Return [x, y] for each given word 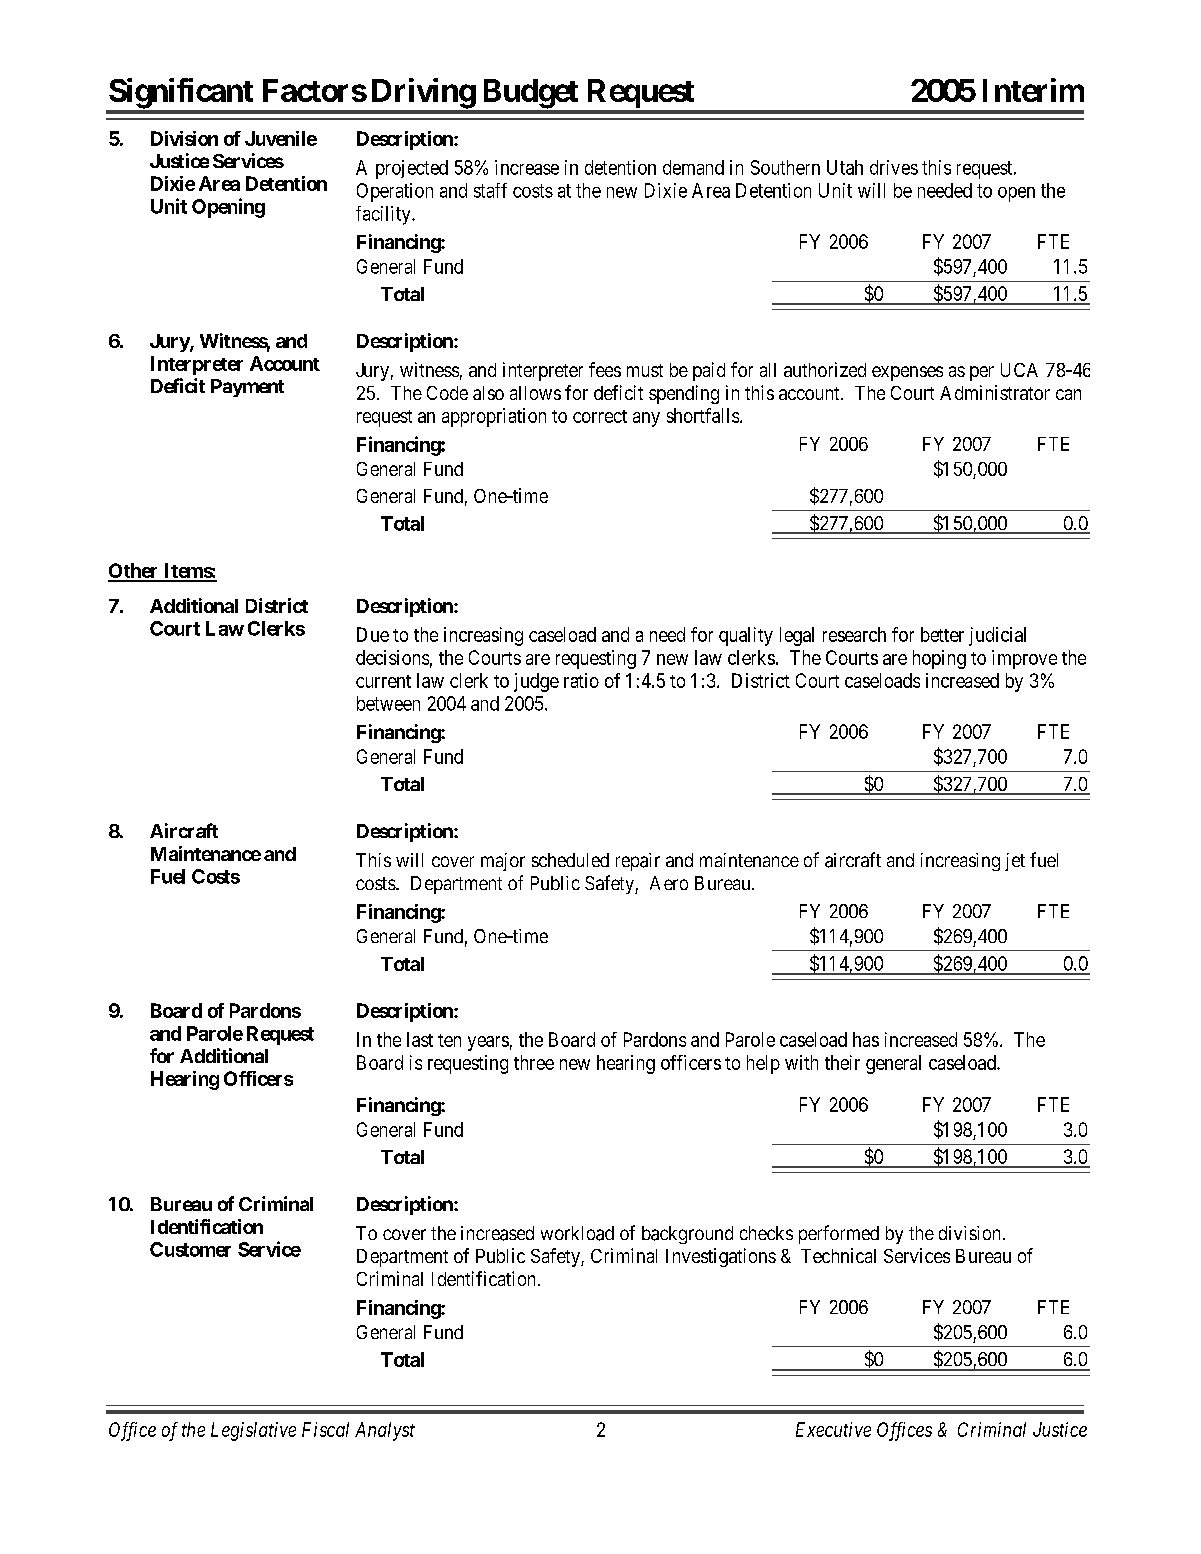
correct [600, 416]
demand [693, 167]
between [388, 703]
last [420, 1039]
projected [412, 169]
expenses [907, 373]
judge [536, 682]
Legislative [253, 1431]
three [534, 1062]
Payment [247, 388]
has [866, 1039]
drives [894, 167]
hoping [939, 659]
